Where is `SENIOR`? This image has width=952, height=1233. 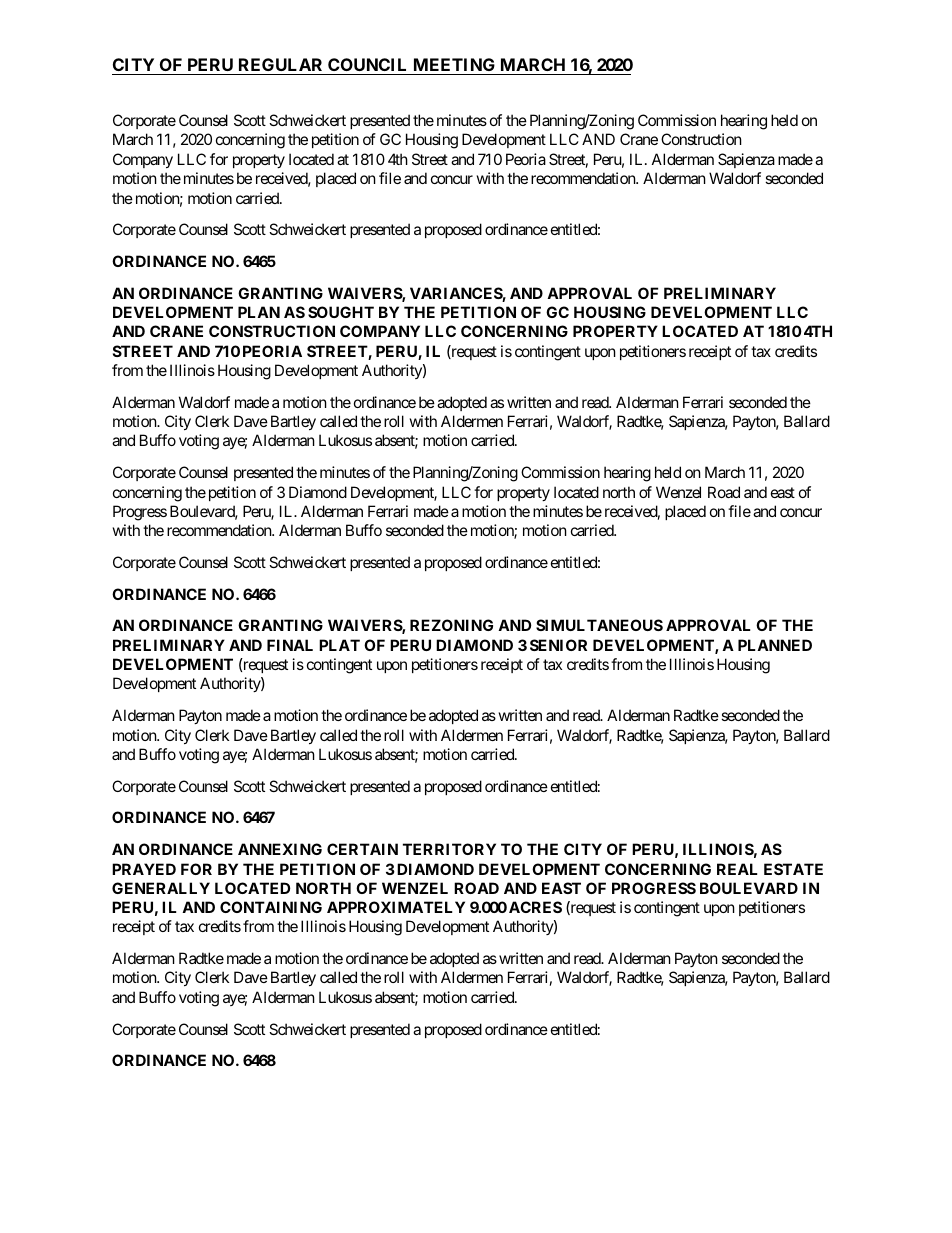 SENIOR is located at coordinates (558, 645).
